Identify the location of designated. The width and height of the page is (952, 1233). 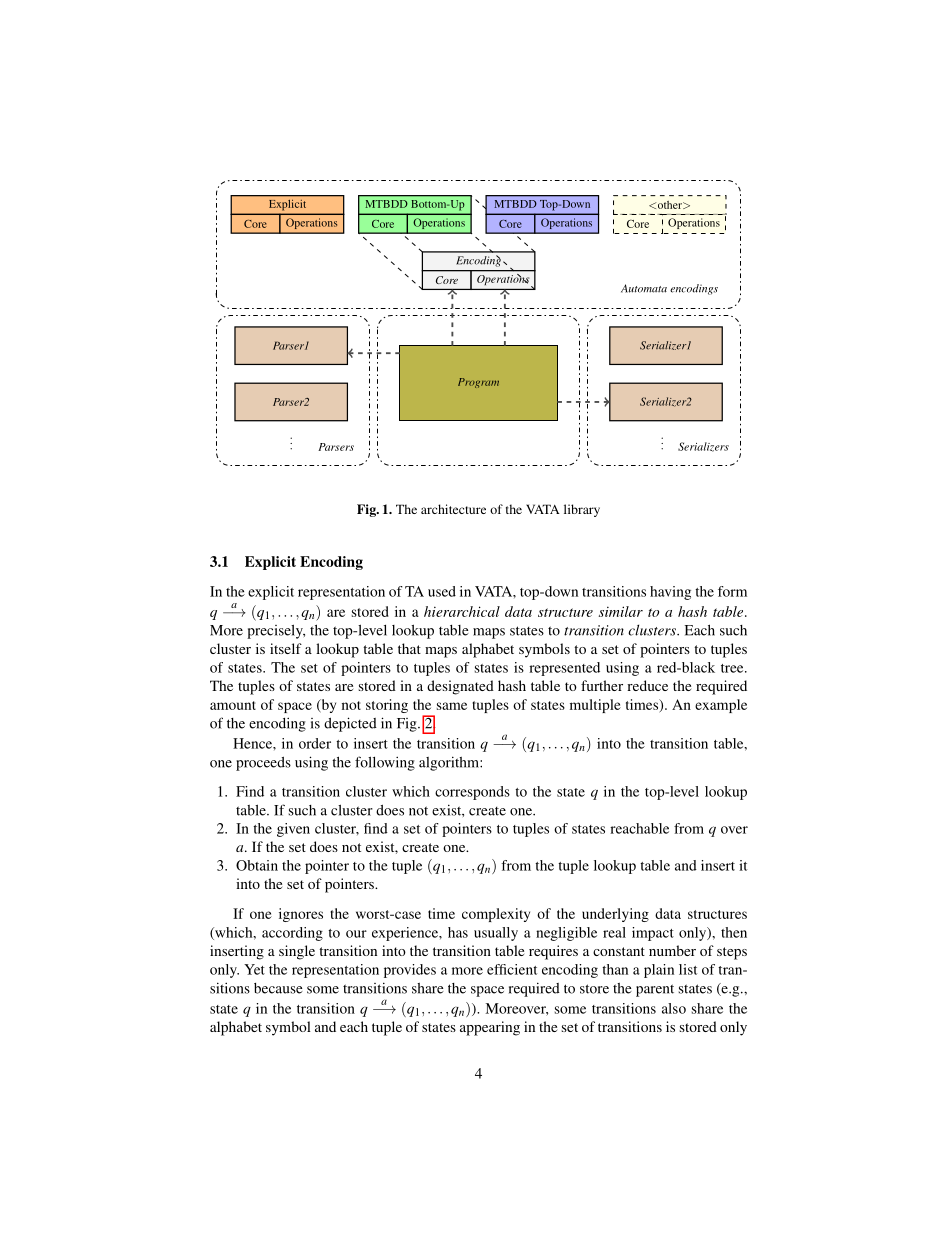
(460, 687).
